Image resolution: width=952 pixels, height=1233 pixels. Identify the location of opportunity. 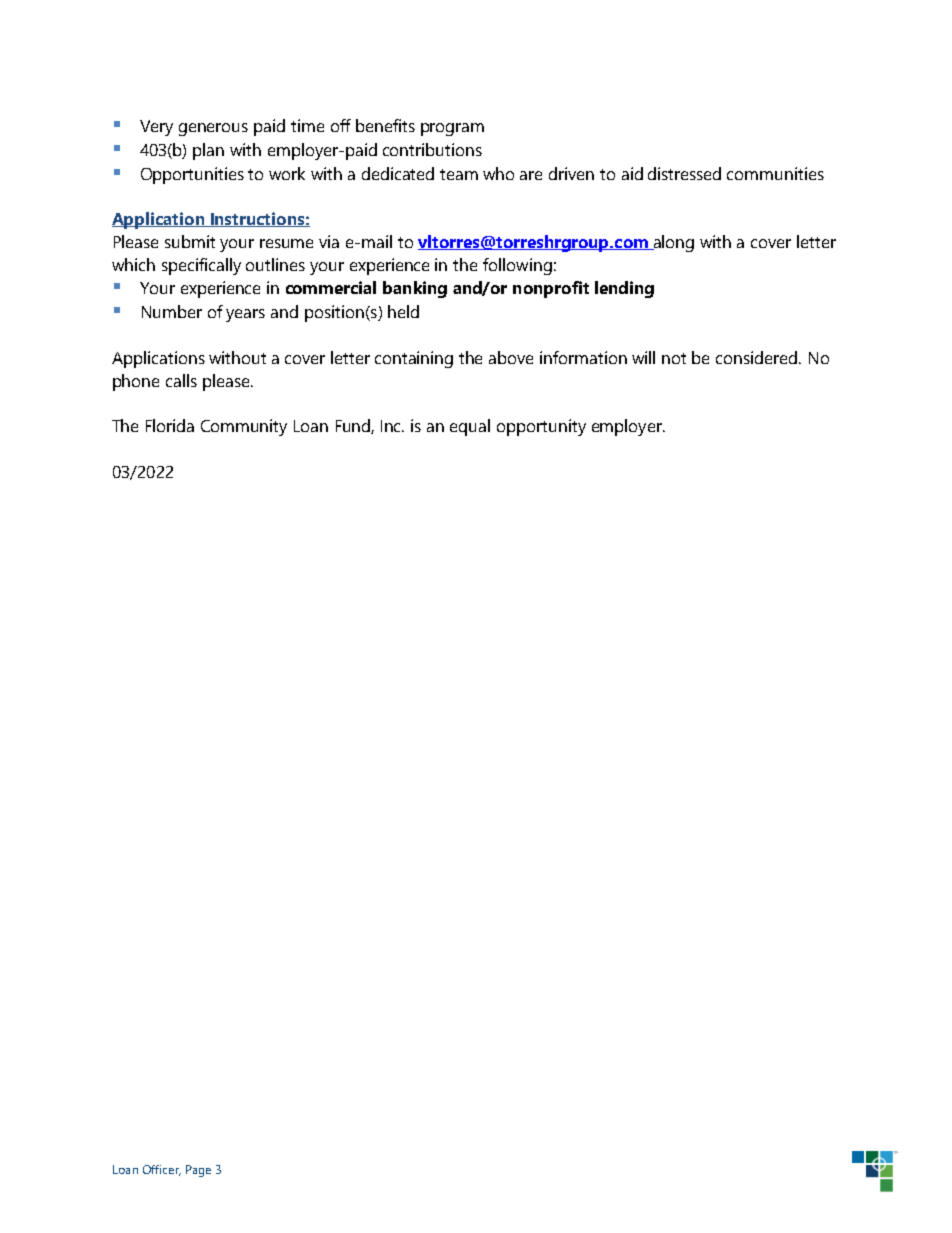
(541, 427).
